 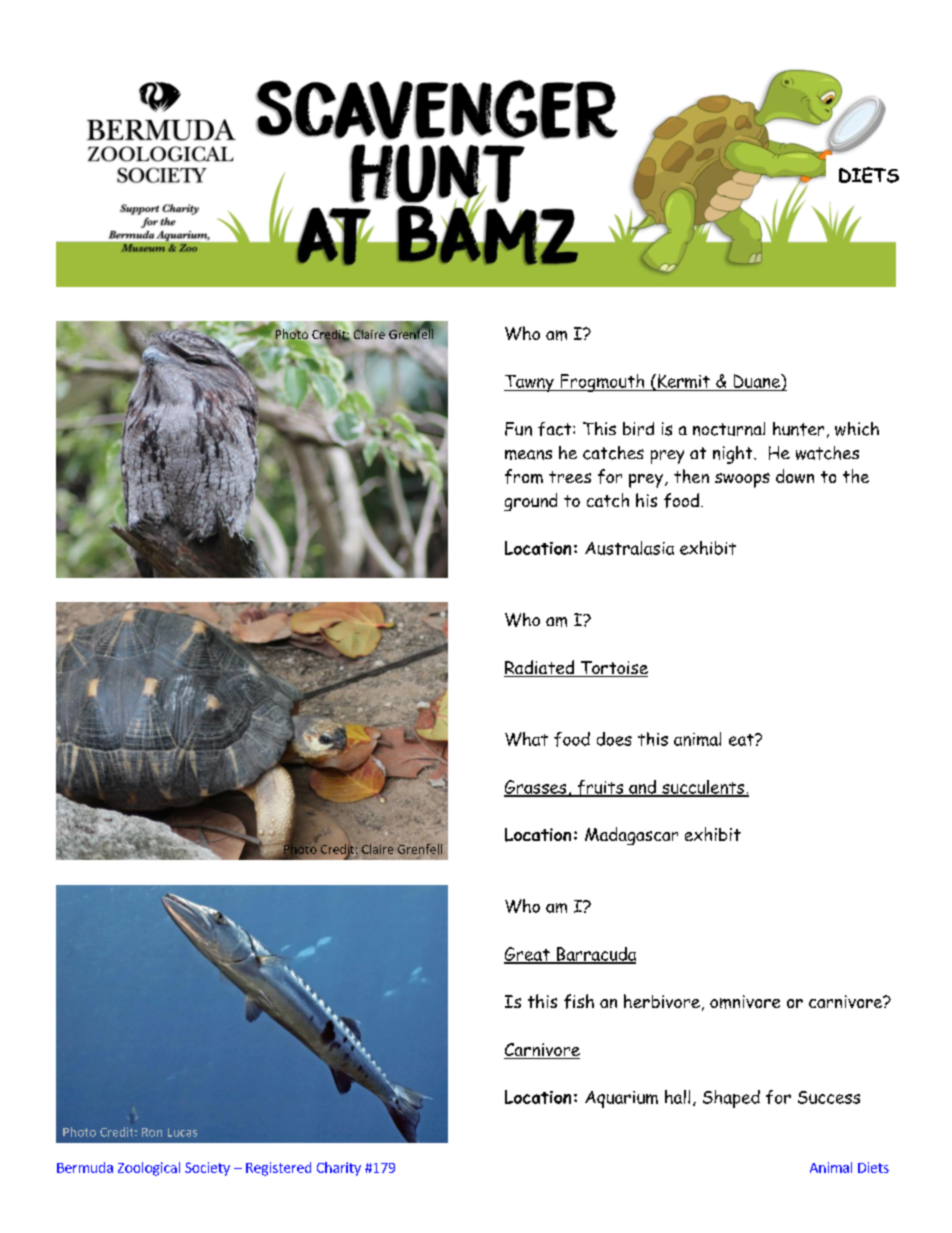 What do you see at coordinates (182, 1132) in the page?
I see `Lucas` at bounding box center [182, 1132].
